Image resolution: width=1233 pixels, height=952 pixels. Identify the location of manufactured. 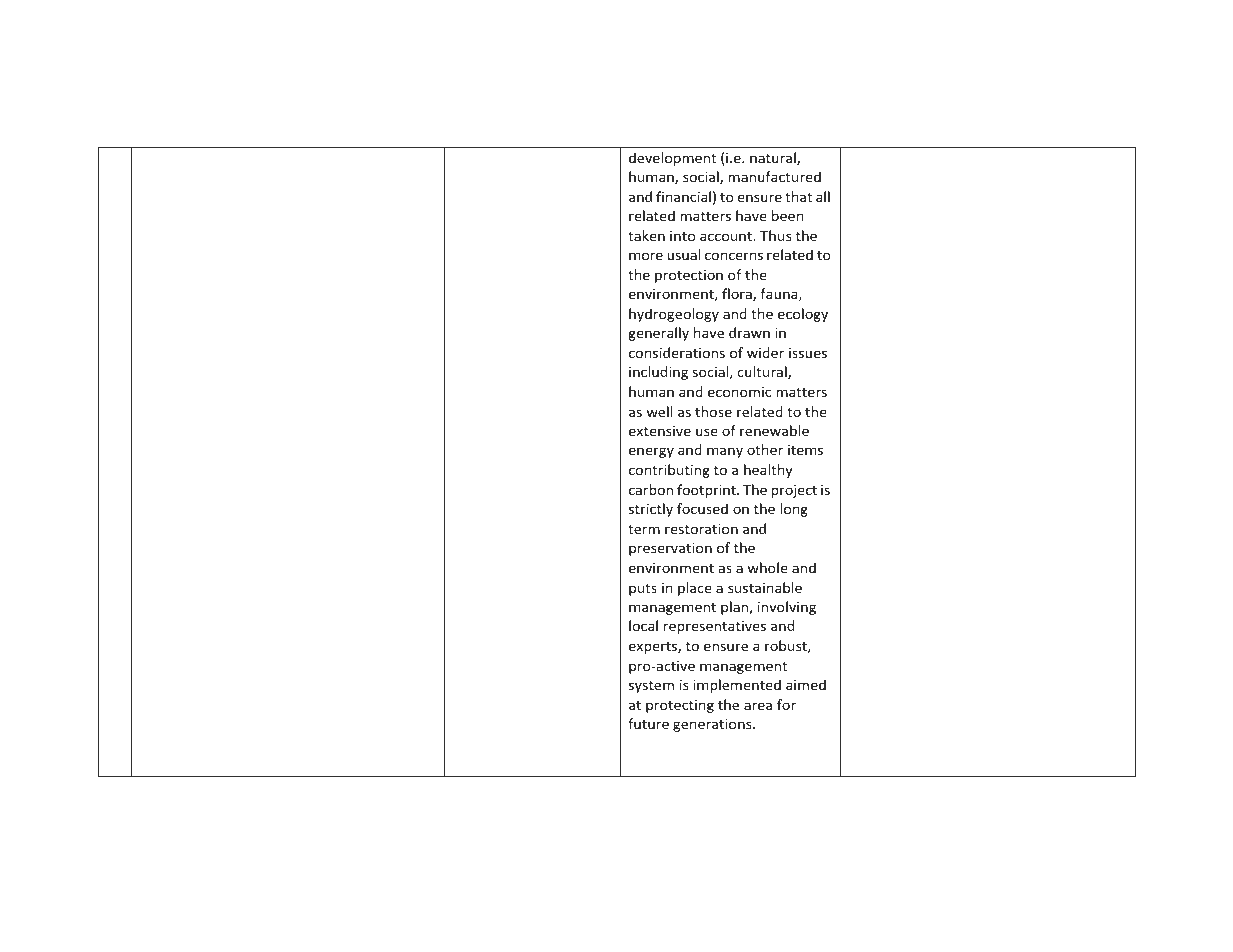
(774, 176).
